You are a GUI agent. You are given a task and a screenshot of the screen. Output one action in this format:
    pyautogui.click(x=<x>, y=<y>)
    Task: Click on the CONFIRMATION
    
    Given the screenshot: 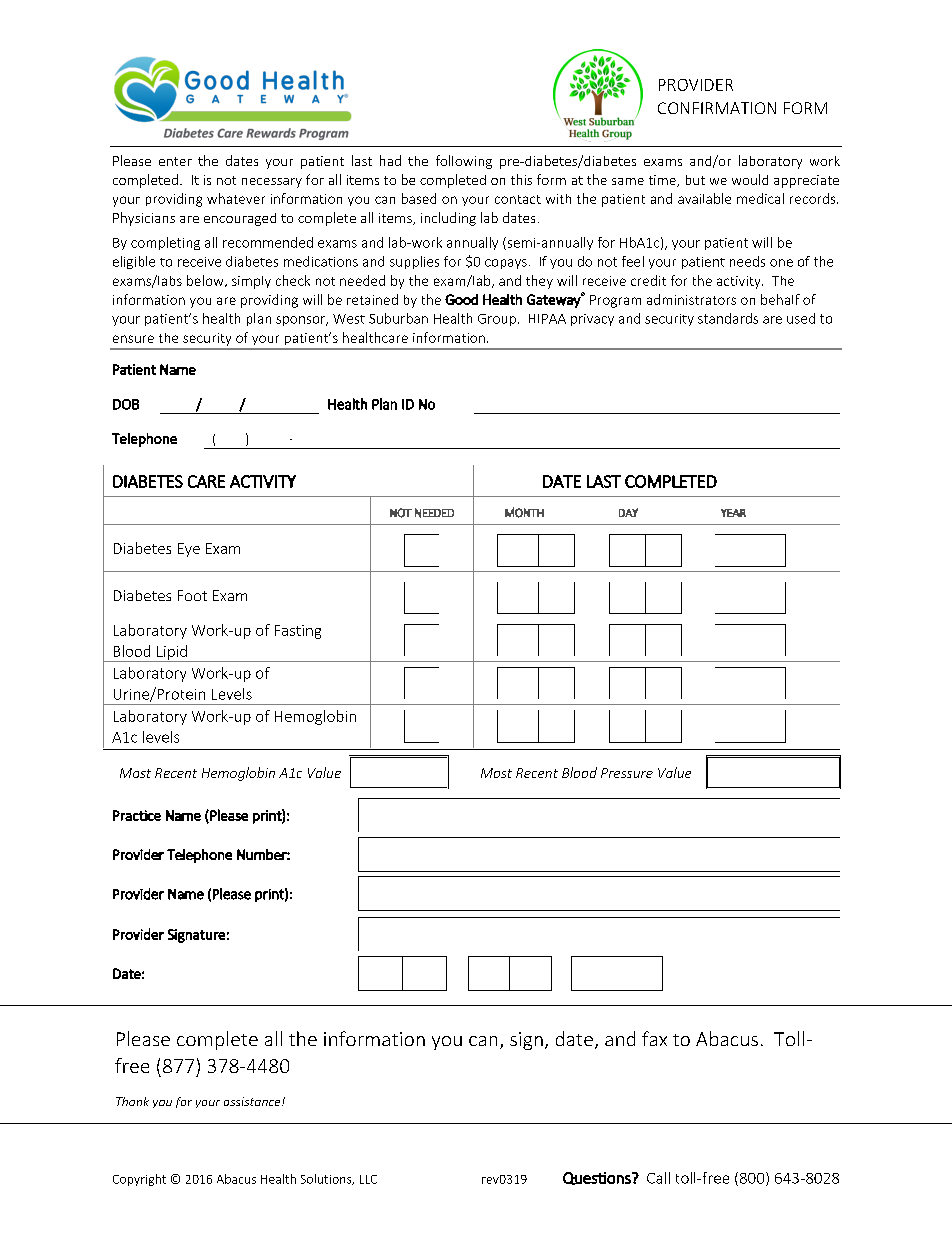 What is the action you would take?
    pyautogui.click(x=717, y=108)
